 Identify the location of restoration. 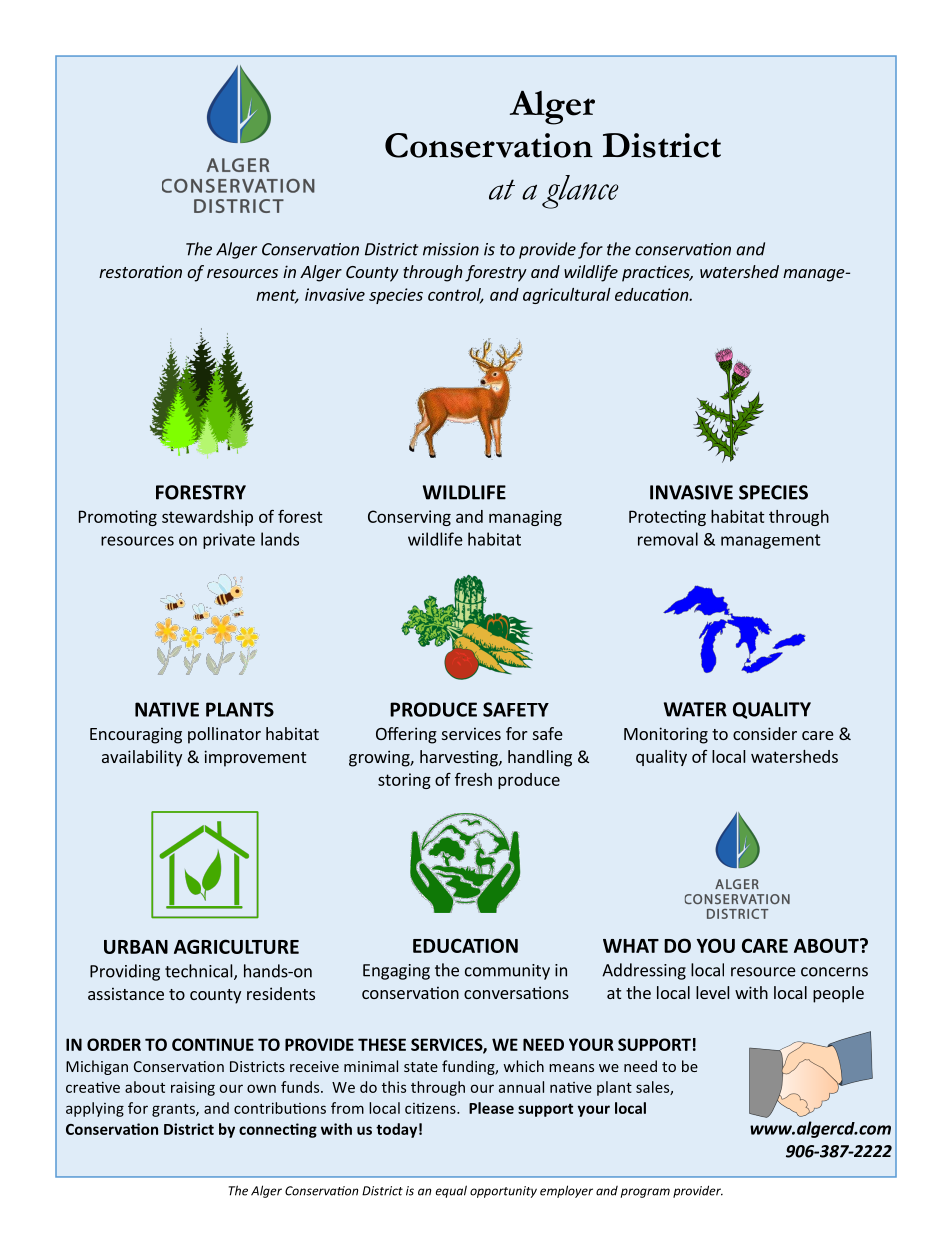
(140, 271).
